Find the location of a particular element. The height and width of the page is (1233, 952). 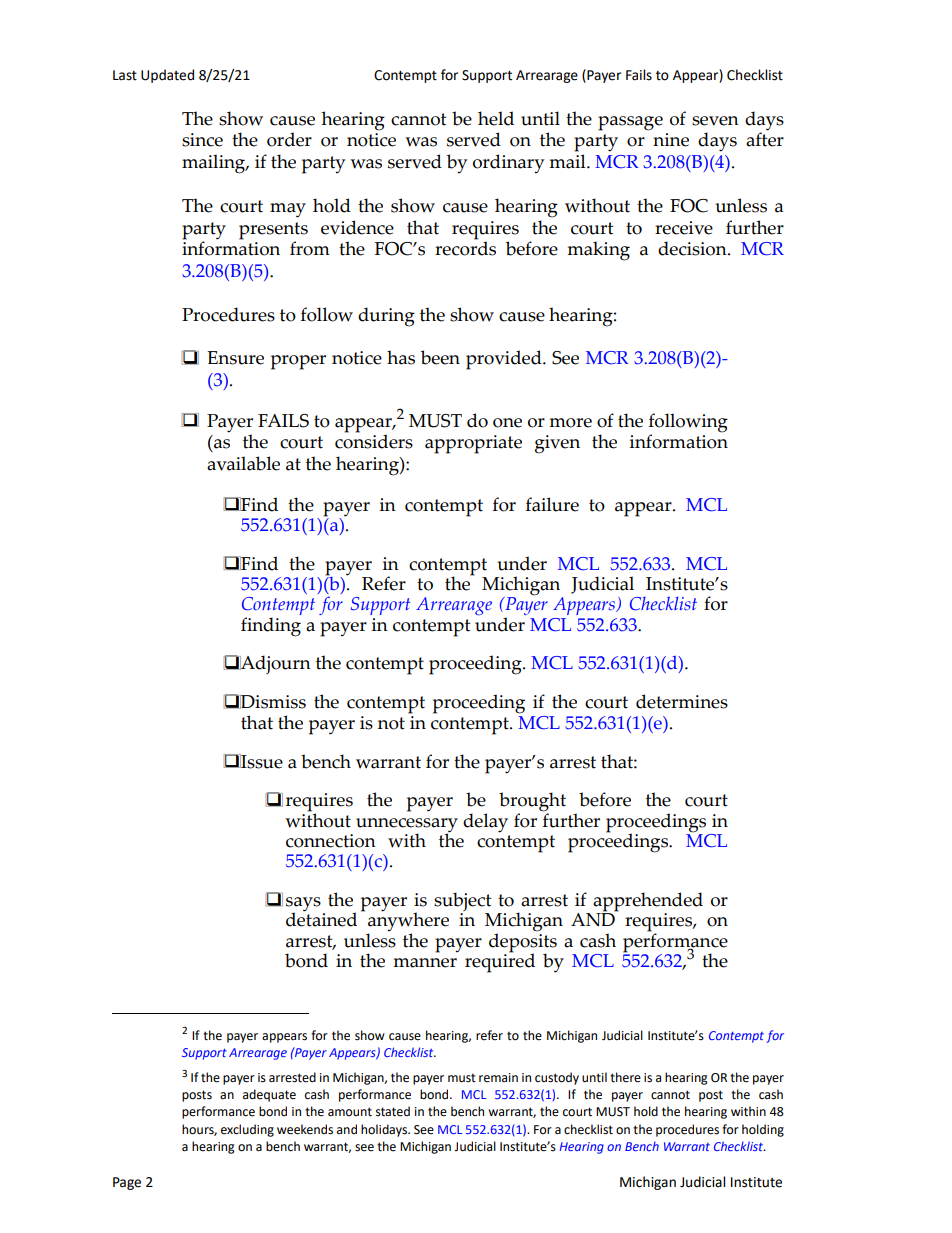

stated is located at coordinates (393, 1111).
